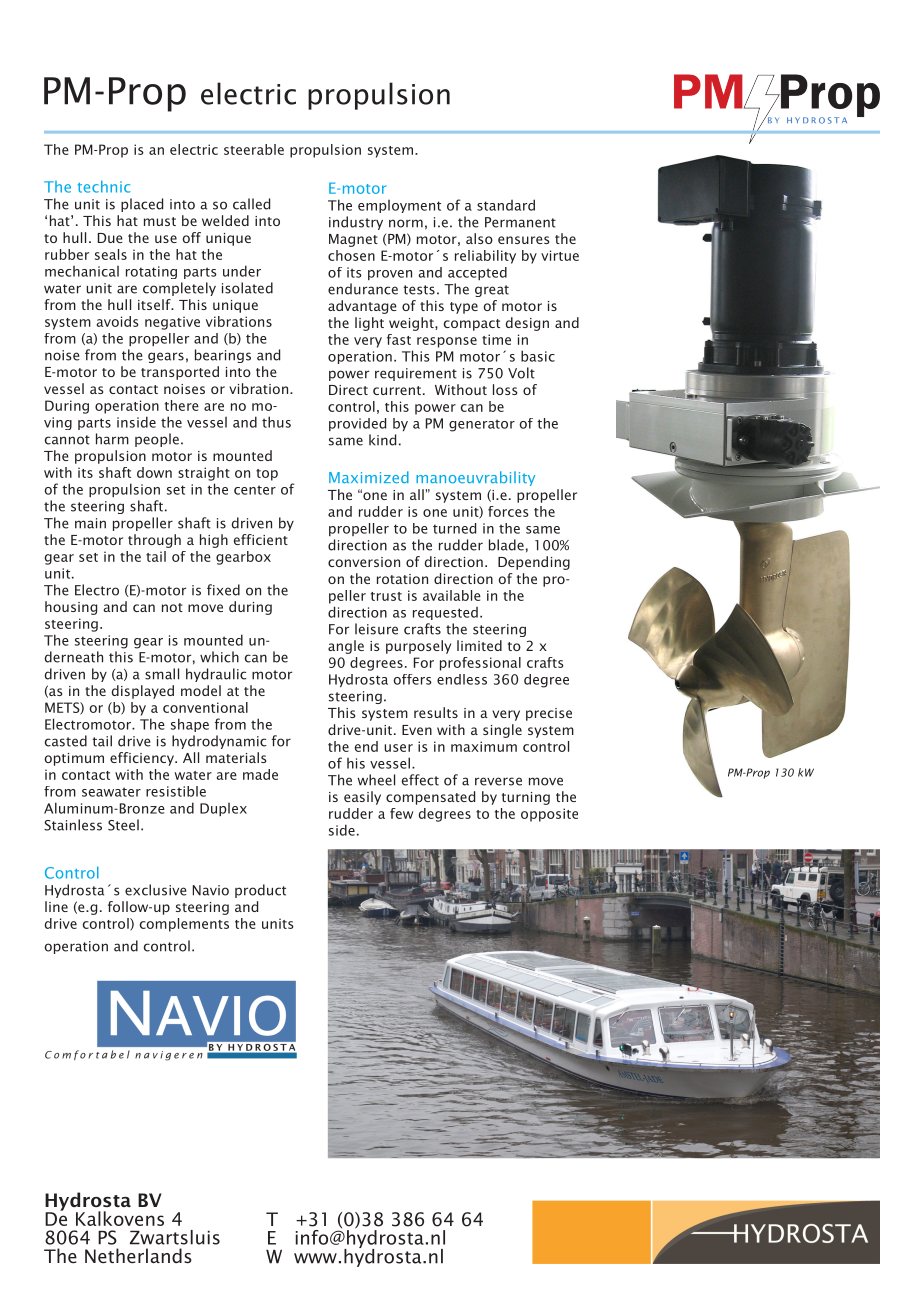 The height and width of the screenshot is (1308, 924). What do you see at coordinates (549, 815) in the screenshot?
I see `opposite` at bounding box center [549, 815].
